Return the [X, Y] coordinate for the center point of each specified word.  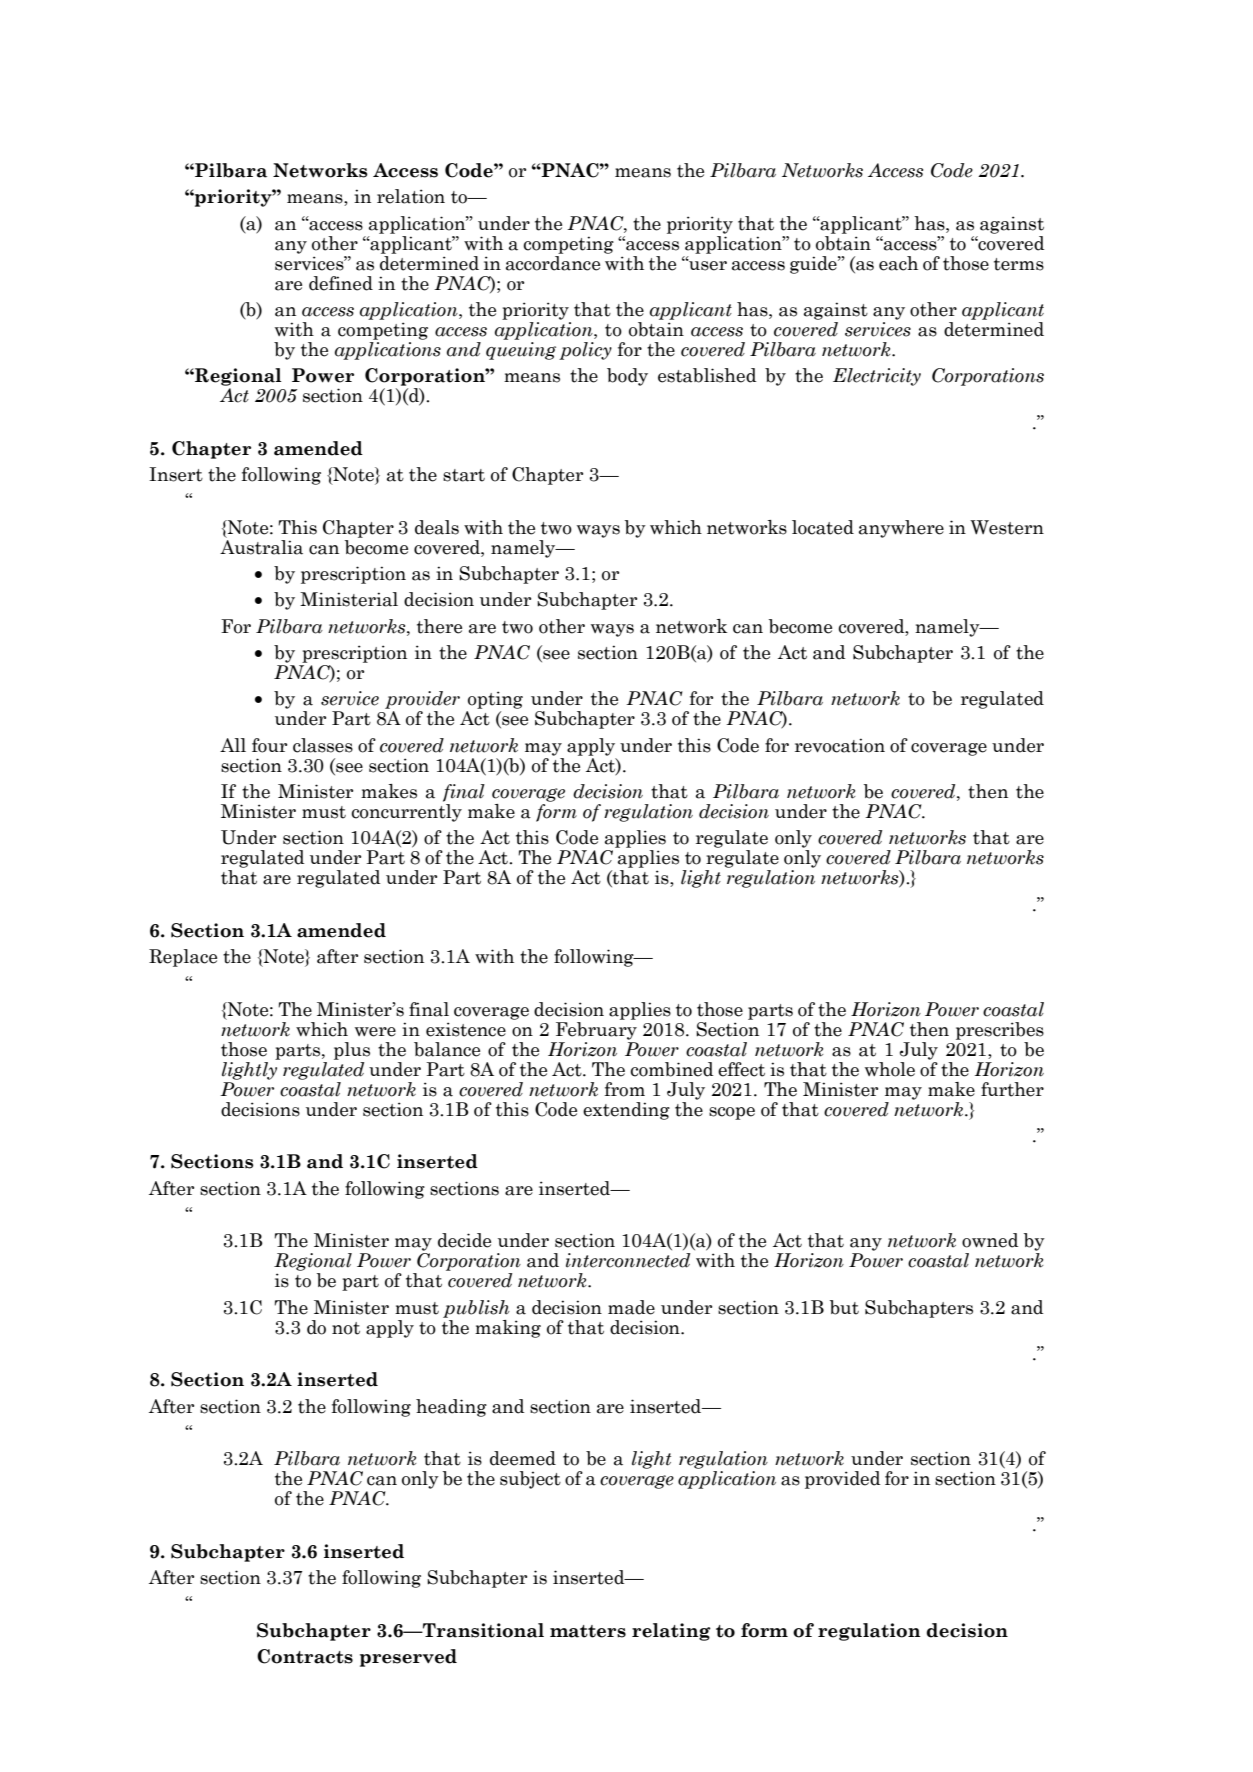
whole [890, 1069]
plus [352, 1051]
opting [494, 701]
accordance [553, 262]
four [269, 745]
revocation [840, 745]
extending [626, 1111]
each [898, 263]
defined [341, 283]
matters [588, 1631]
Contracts [305, 1656]
